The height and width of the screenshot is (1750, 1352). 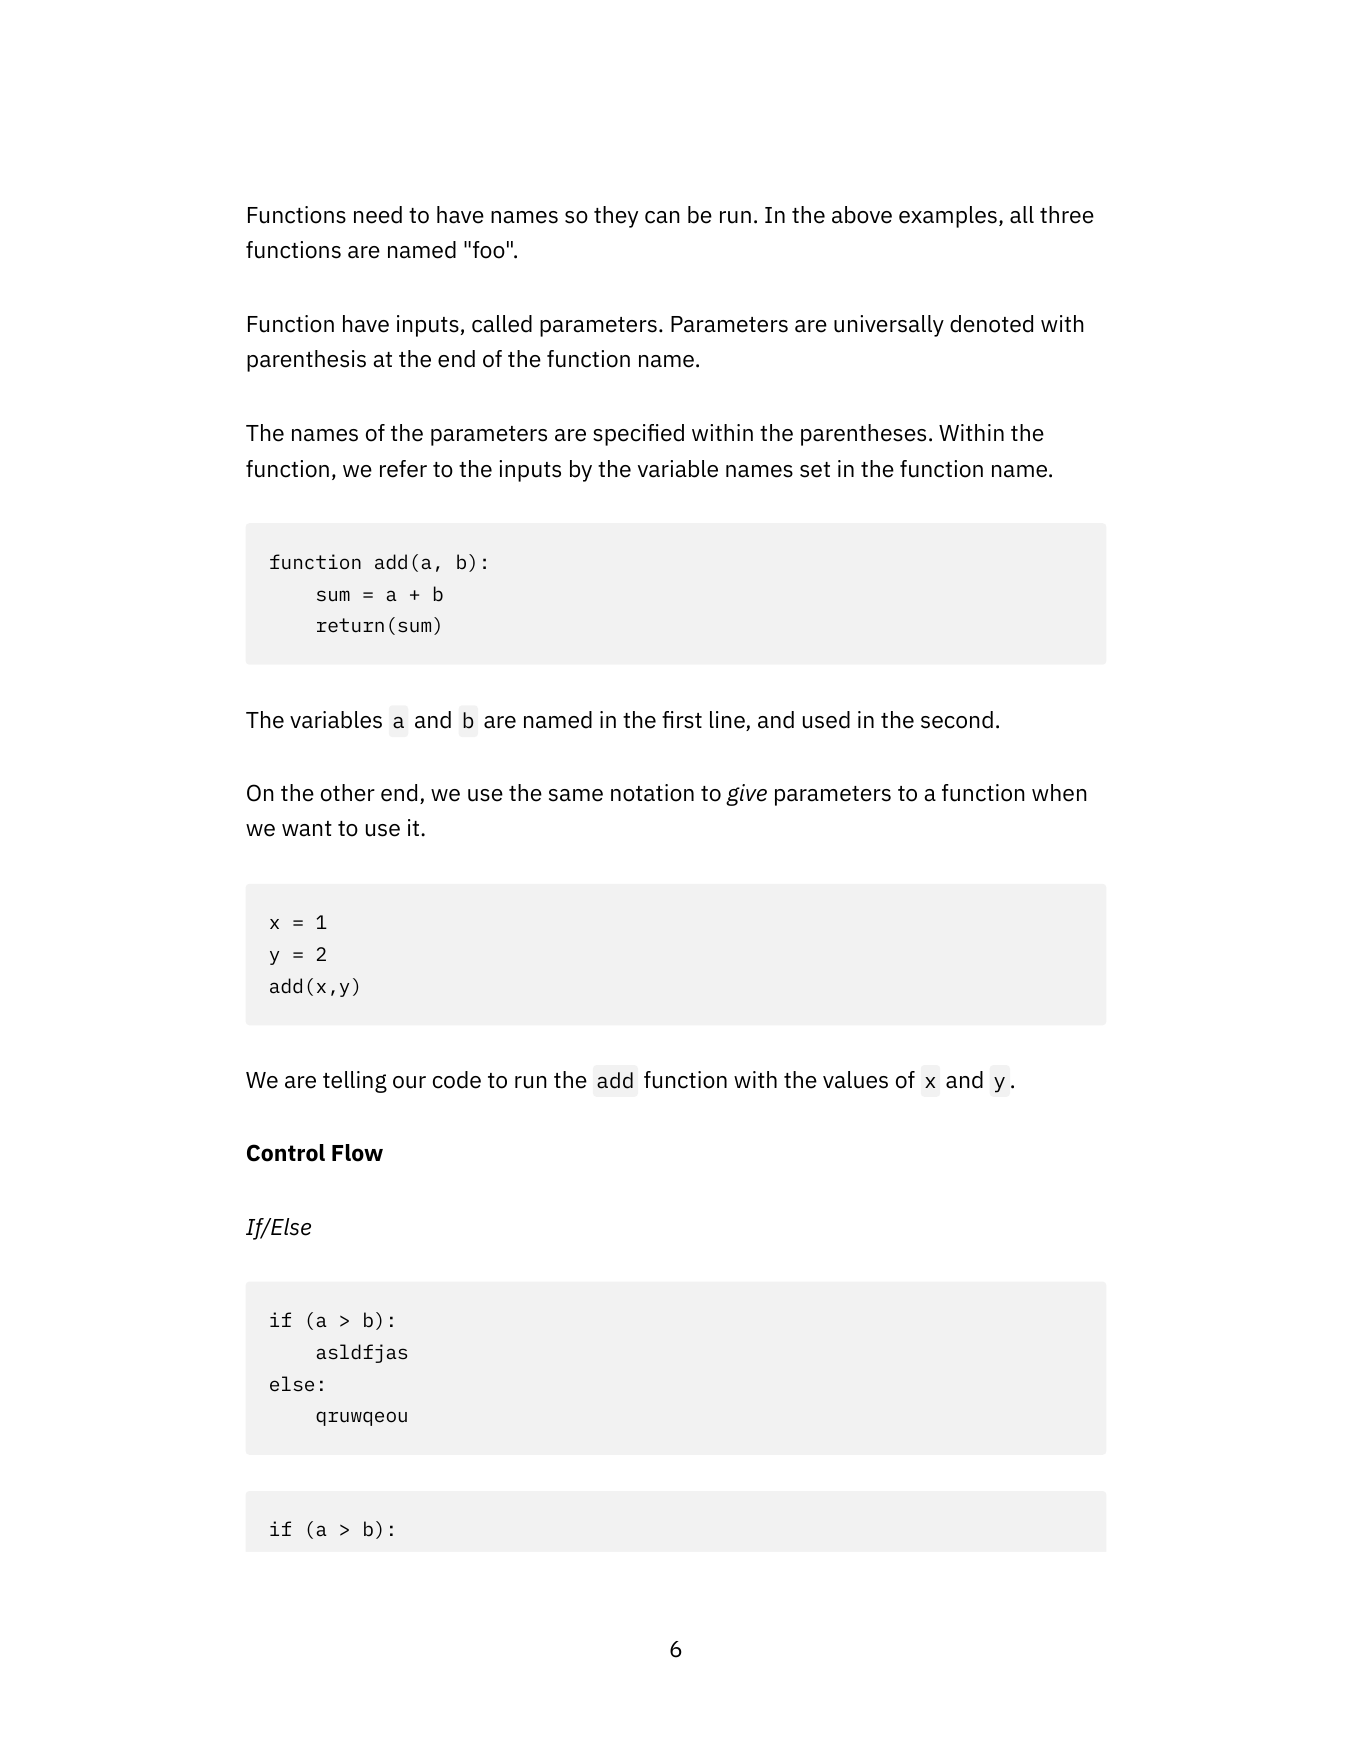 What do you see at coordinates (403, 469) in the screenshot?
I see `refer` at bounding box center [403, 469].
